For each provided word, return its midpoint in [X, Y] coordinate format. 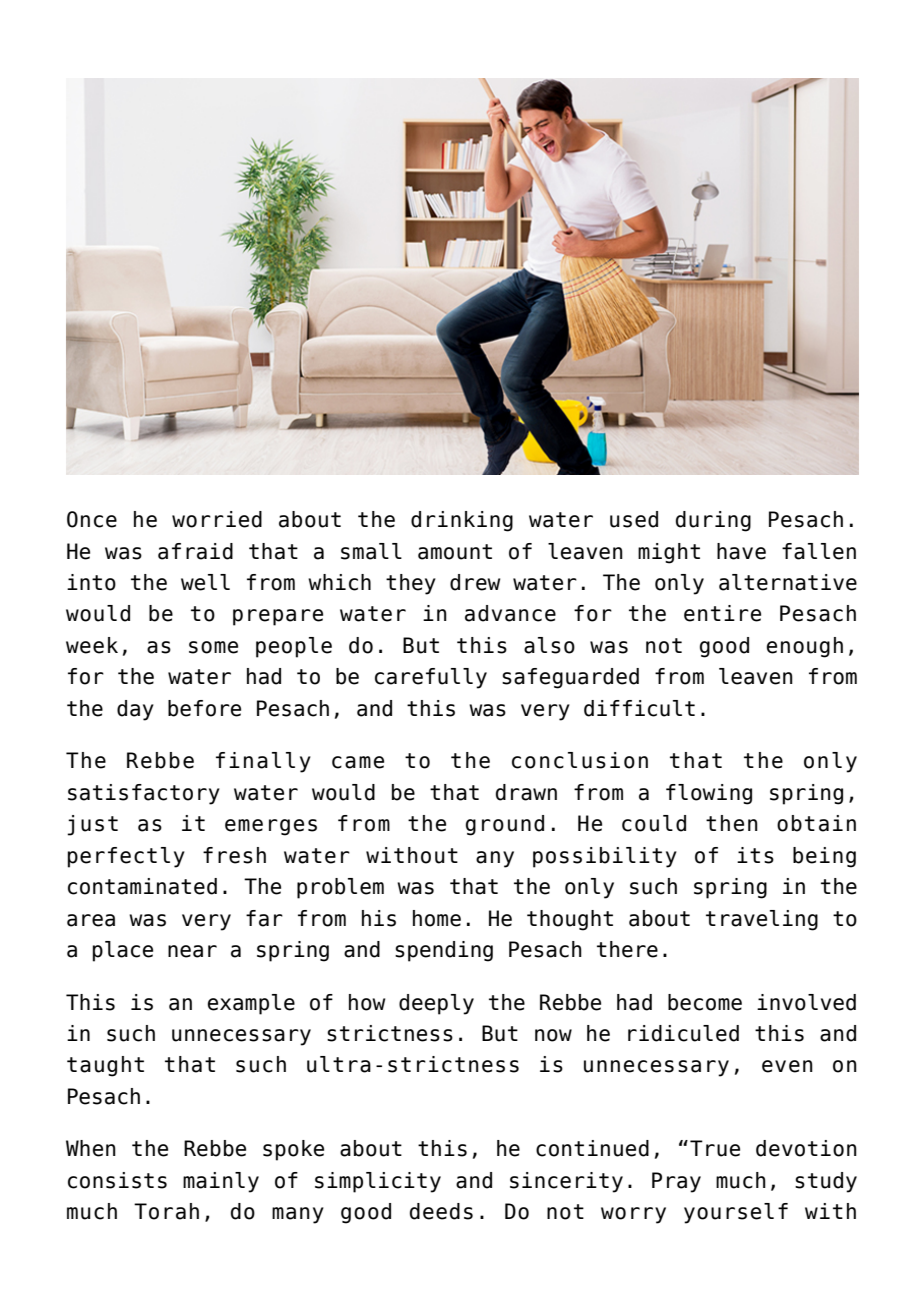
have [741, 551]
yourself [736, 1213]
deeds [441, 1211]
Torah [166, 1211]
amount [455, 552]
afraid [195, 551]
